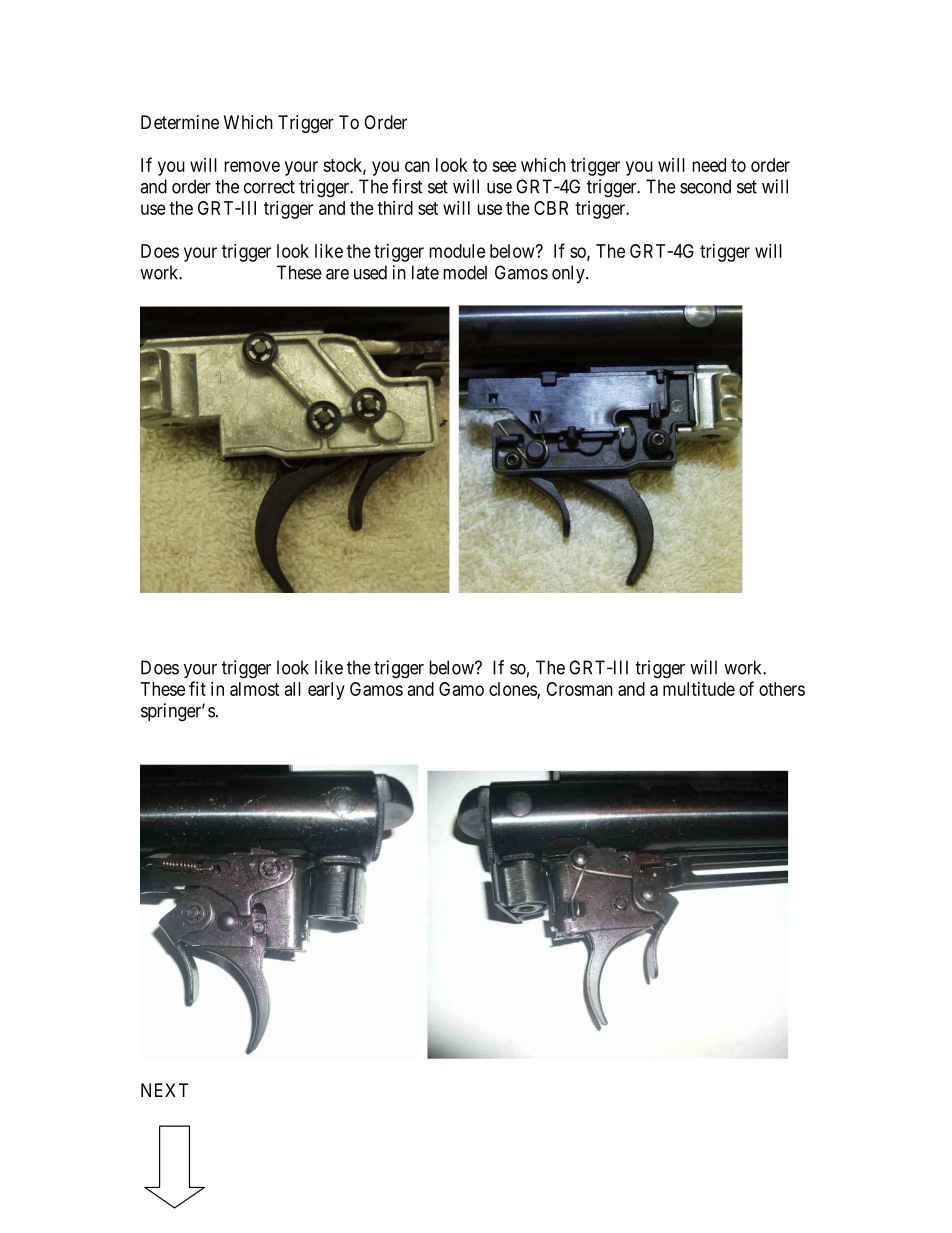 This document has width=952, height=1233. Describe the element at coordinates (782, 689) in the document. I see `others` at that location.
